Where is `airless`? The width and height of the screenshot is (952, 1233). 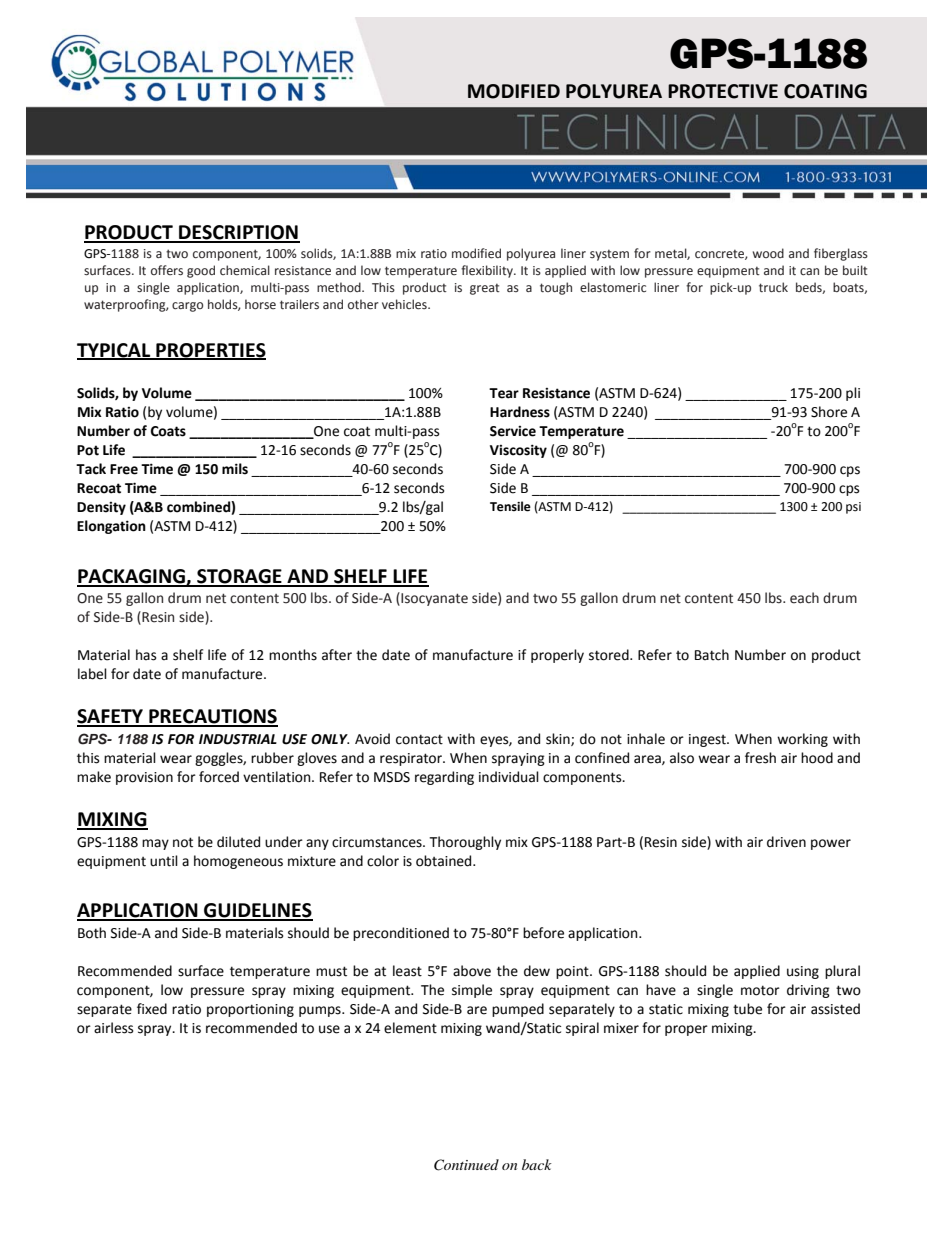
airless is located at coordinates (113, 1028).
